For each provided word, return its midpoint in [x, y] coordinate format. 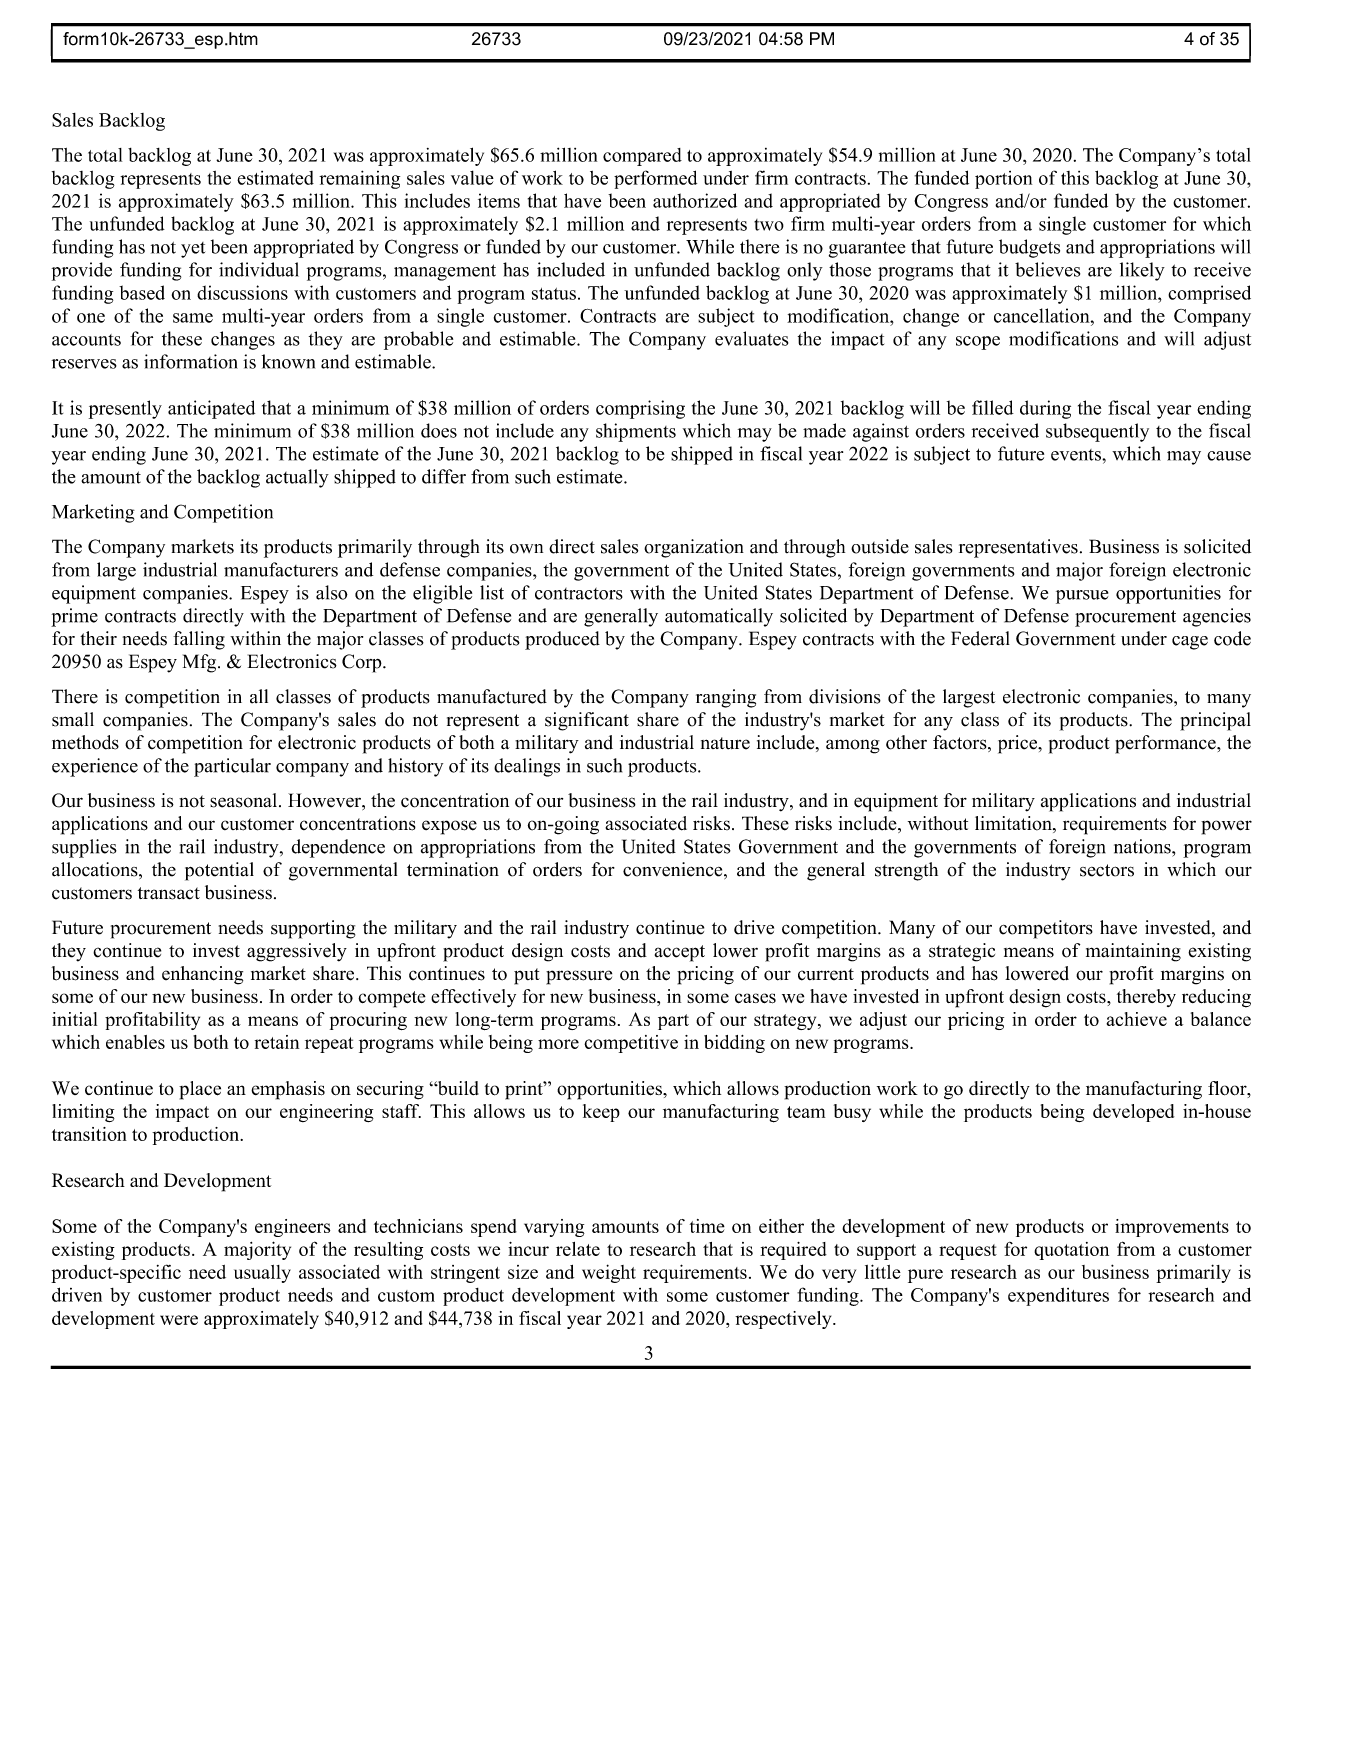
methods [85, 742]
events [1077, 455]
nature [725, 743]
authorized [695, 200]
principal [1215, 721]
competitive [631, 1044]
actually [297, 478]
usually [262, 1274]
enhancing [202, 975]
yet [193, 250]
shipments [636, 432]
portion [1003, 180]
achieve [1136, 1019]
